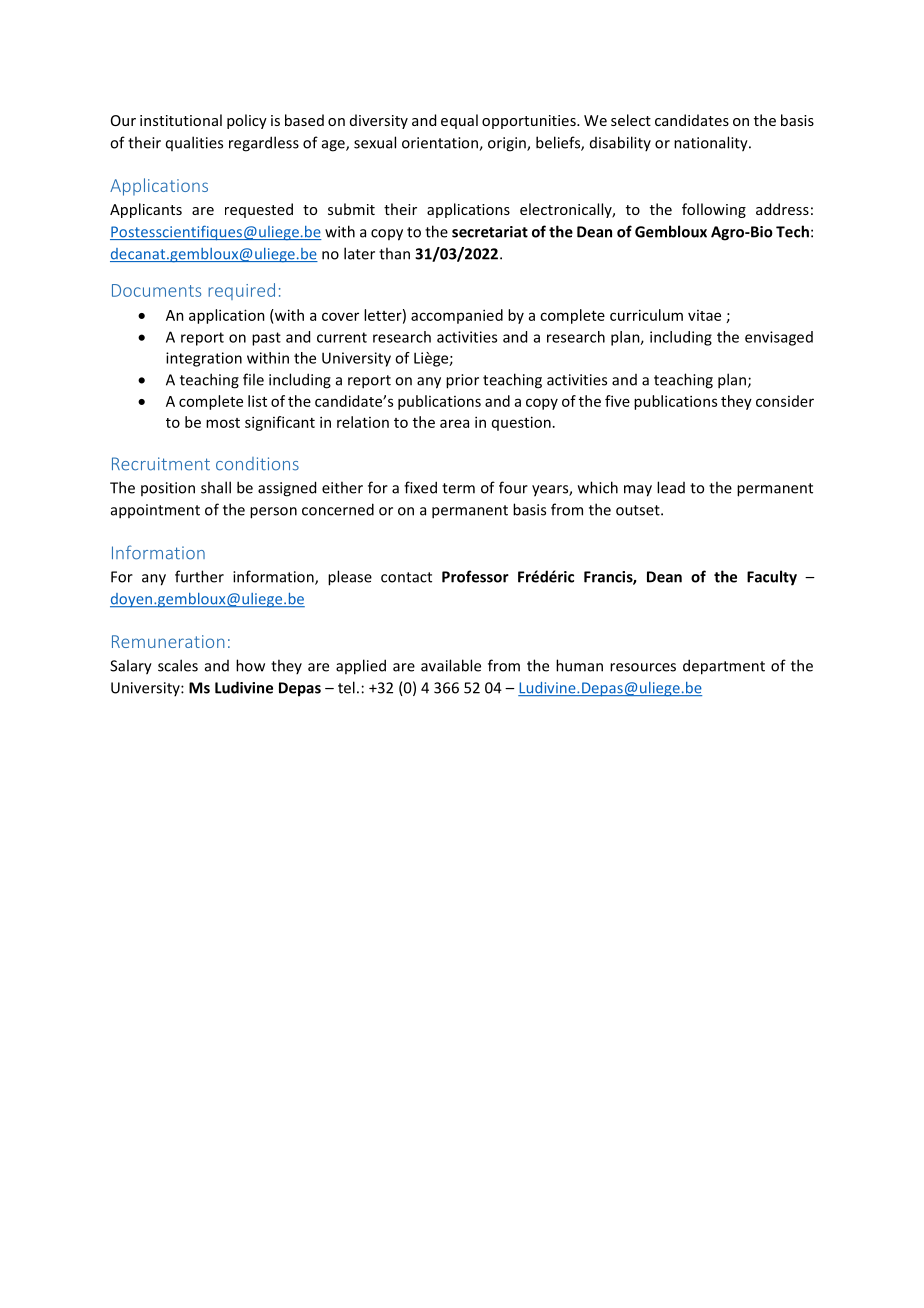 This screenshot has width=924, height=1308. I want to click on area, so click(454, 423).
